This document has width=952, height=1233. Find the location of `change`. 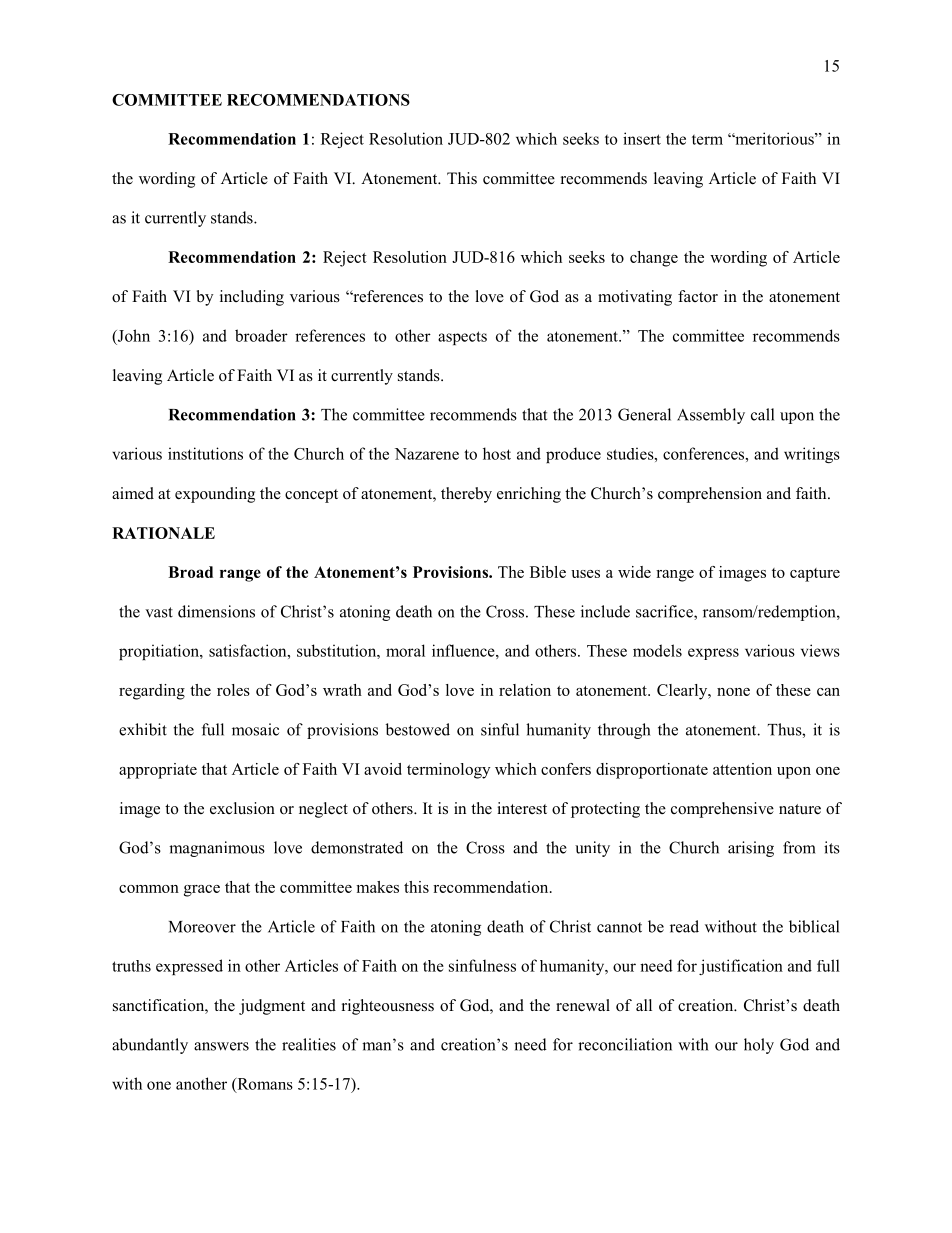

change is located at coordinates (654, 259).
